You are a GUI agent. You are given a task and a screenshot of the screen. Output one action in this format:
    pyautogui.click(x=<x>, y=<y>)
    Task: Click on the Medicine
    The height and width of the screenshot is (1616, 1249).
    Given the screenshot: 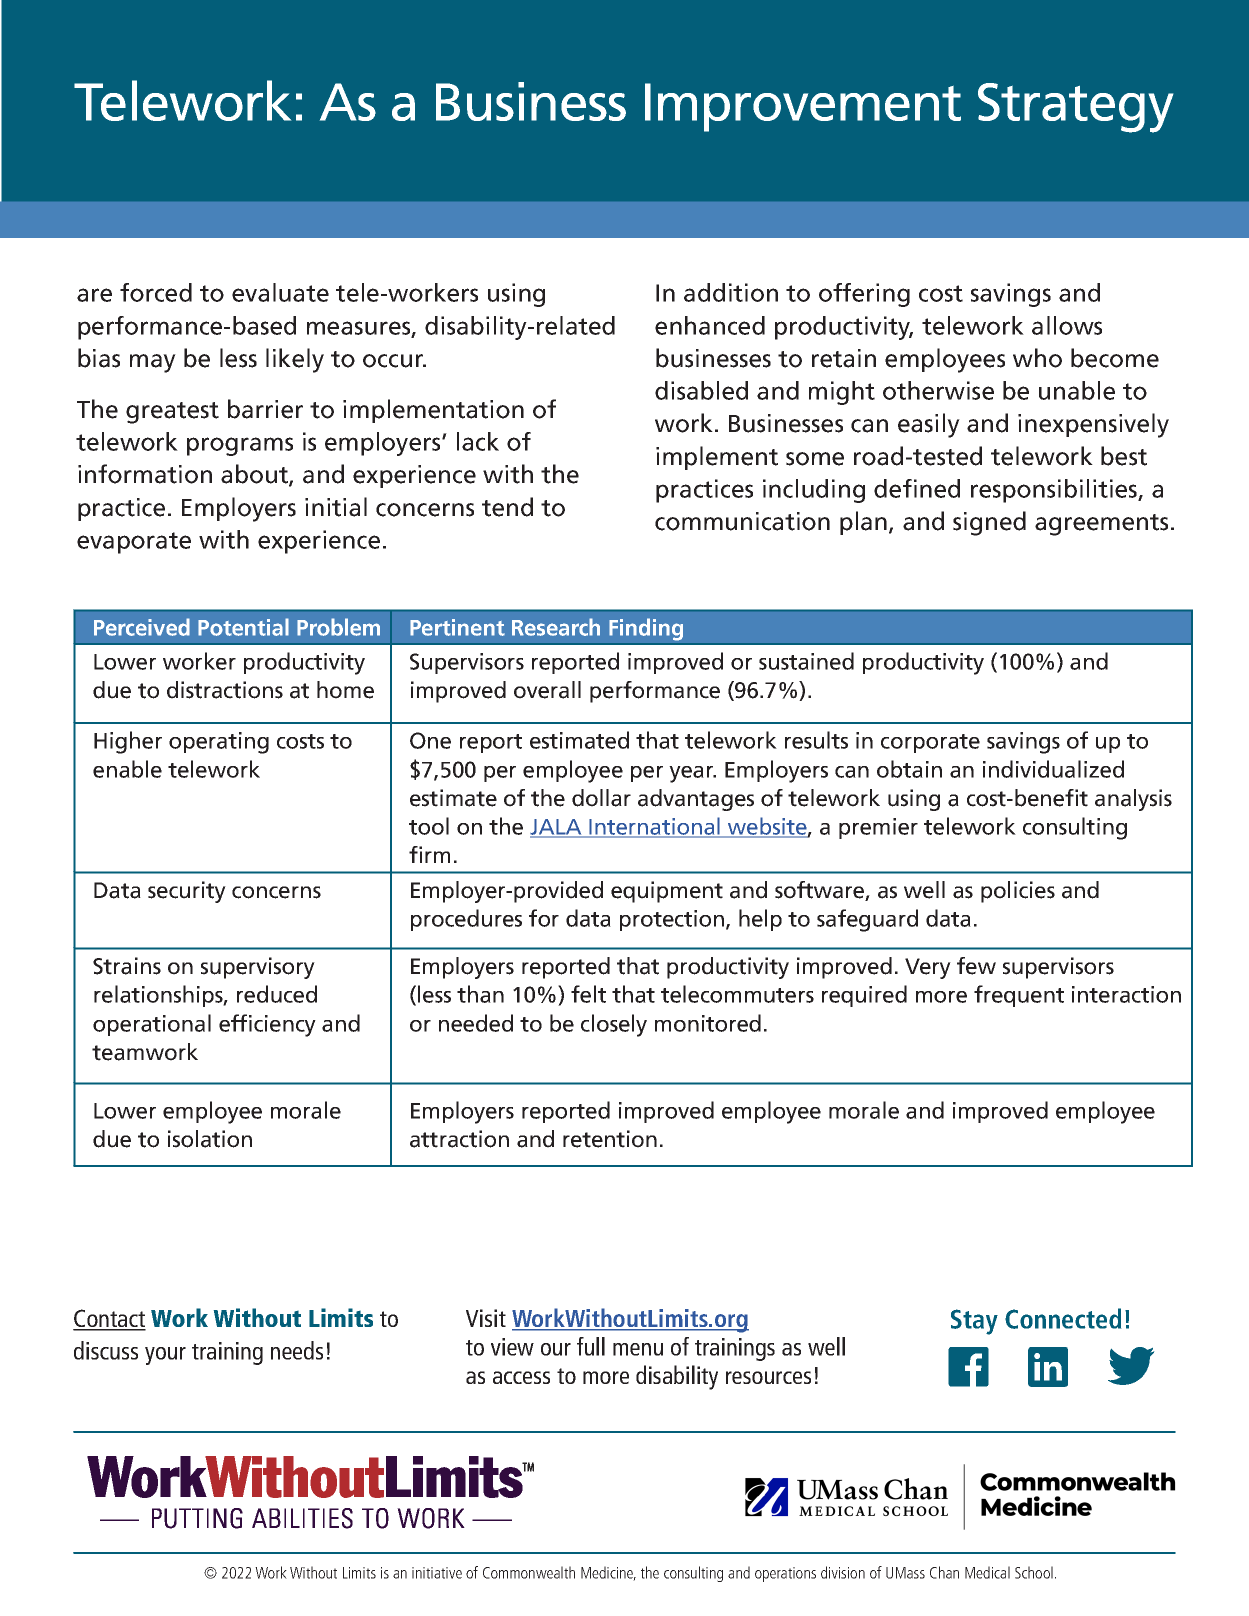 What is the action you would take?
    pyautogui.click(x=608, y=1573)
